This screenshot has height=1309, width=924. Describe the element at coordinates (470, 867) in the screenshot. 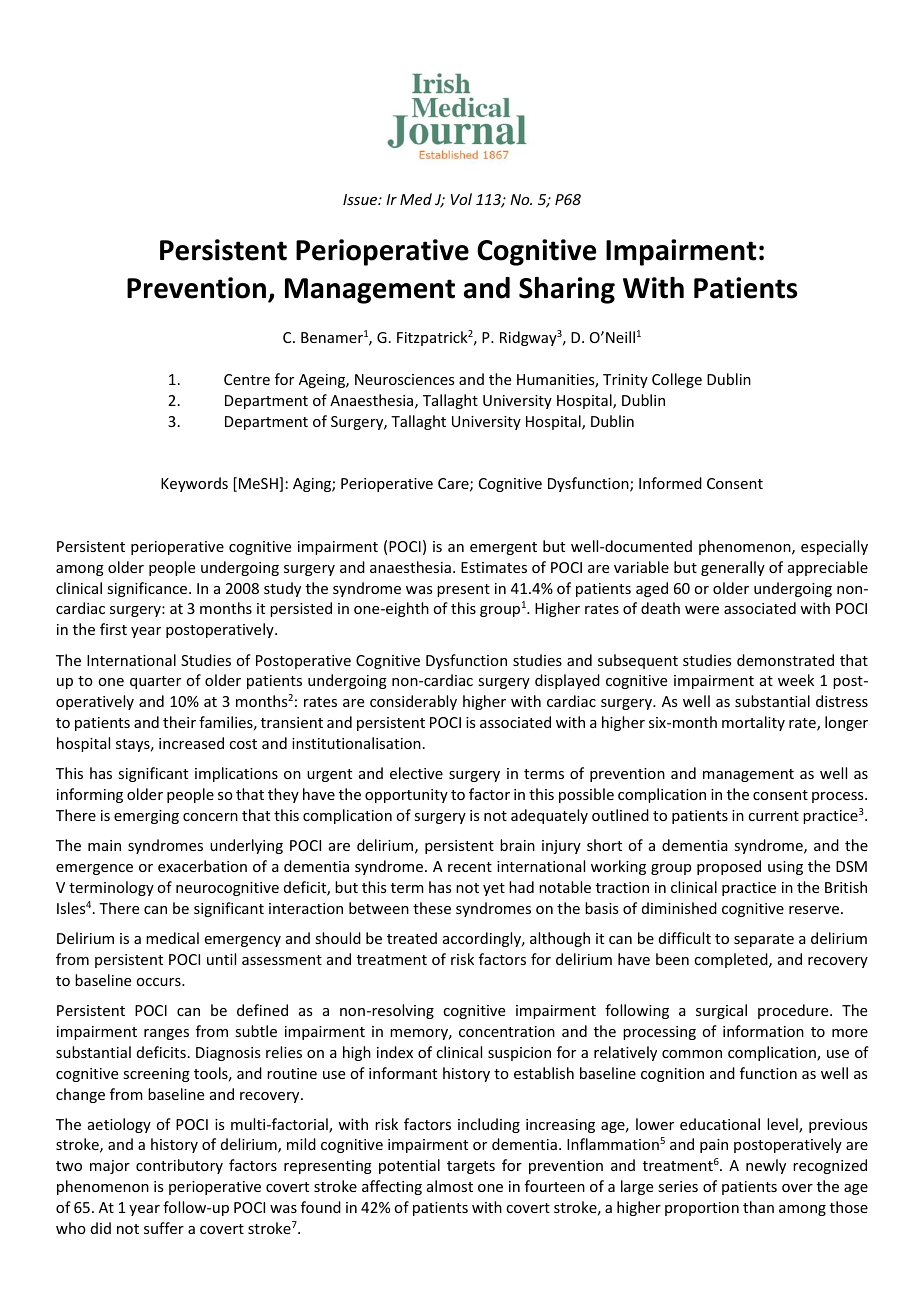

I see `recent` at that location.
